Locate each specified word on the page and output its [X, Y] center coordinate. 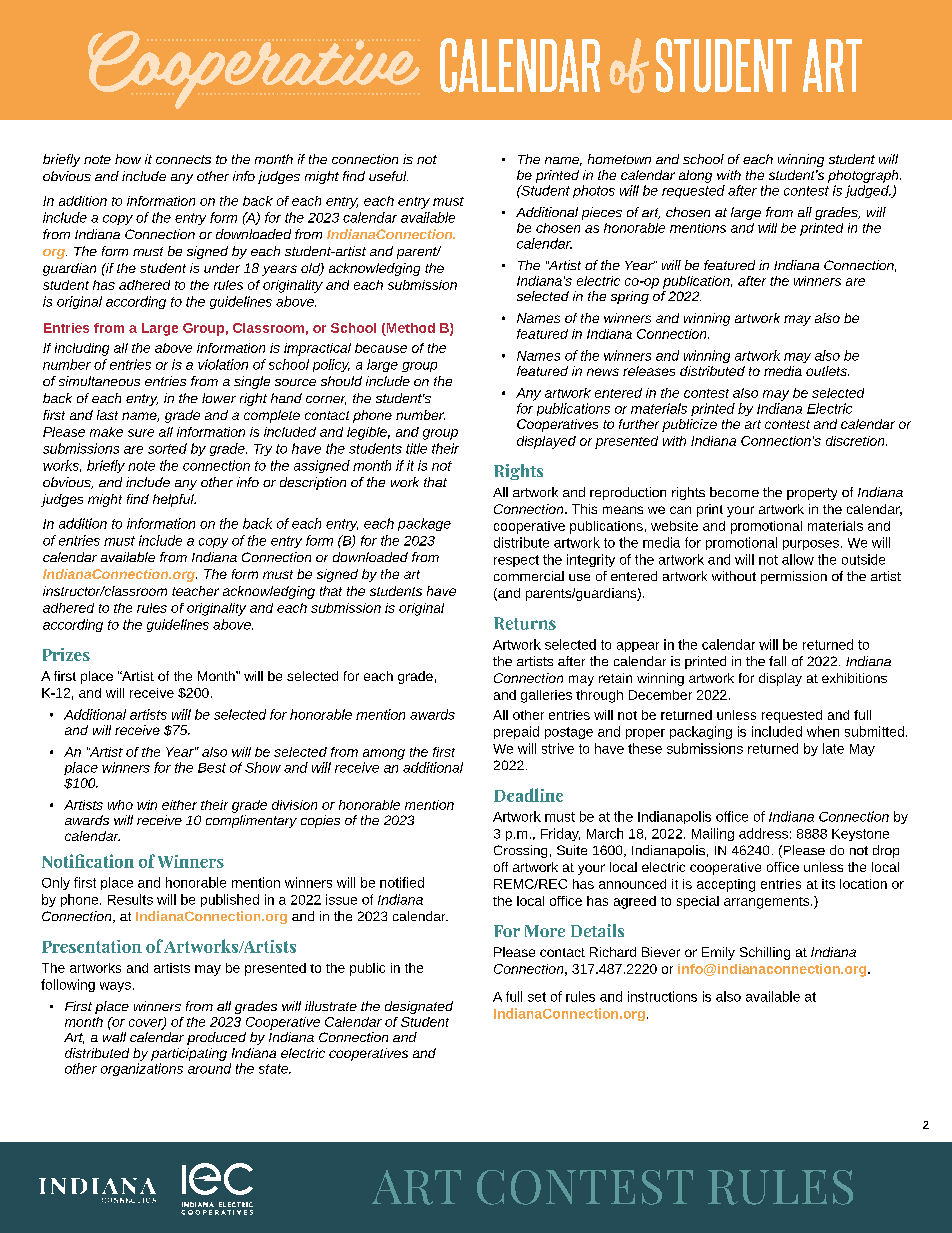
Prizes [66, 654]
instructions [662, 996]
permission [794, 577]
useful [388, 176]
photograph [864, 176]
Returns [525, 623]
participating [189, 1054]
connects [183, 159]
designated [419, 1007]
